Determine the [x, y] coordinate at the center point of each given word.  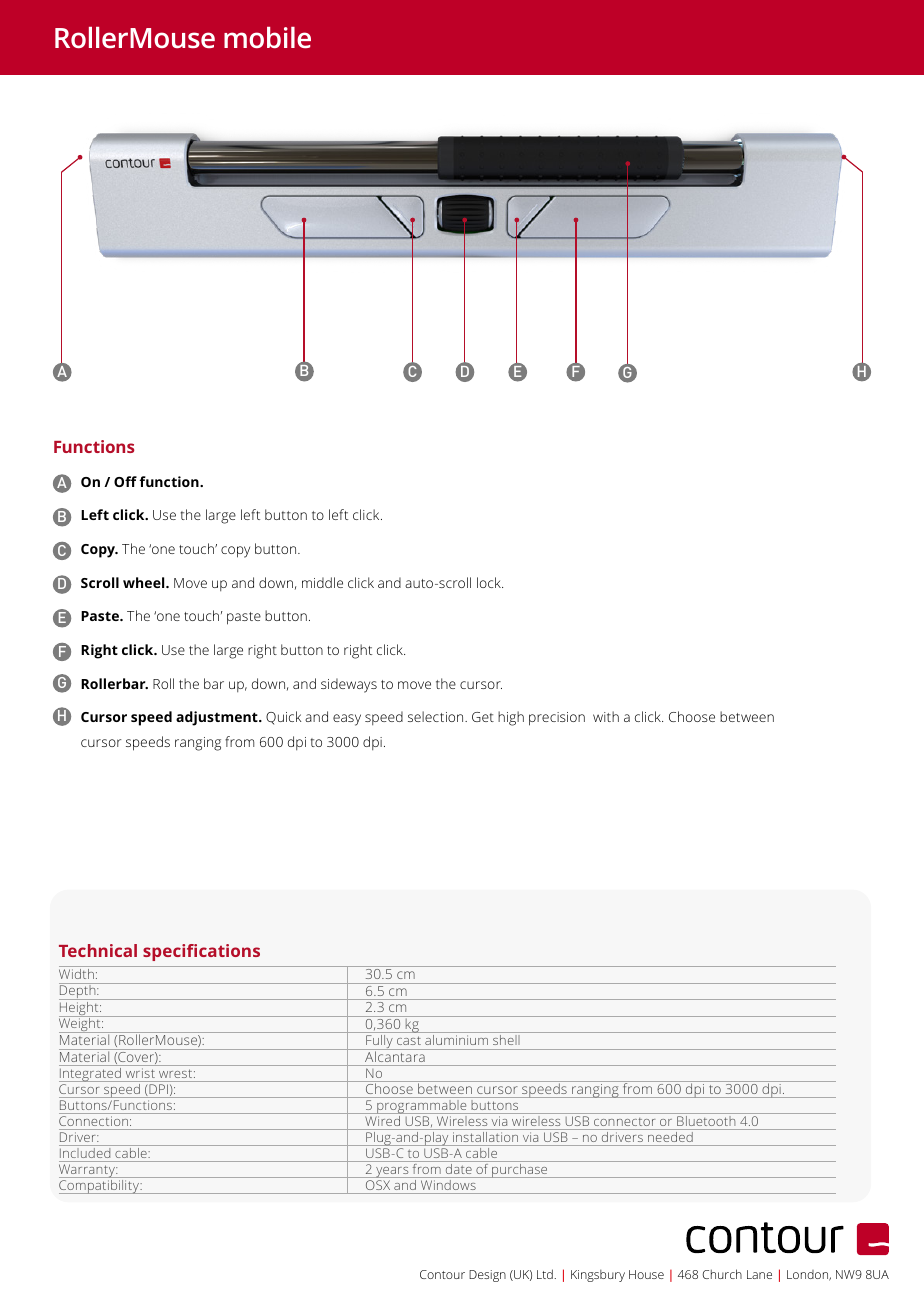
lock [490, 582]
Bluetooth [706, 1121]
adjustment [218, 718]
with [606, 716]
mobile [267, 37]
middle [322, 582]
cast [408, 1041]
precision [557, 719]
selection [437, 716]
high [511, 718]
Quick [283, 718]
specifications [201, 952]
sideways [349, 685]
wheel [145, 582]
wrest [177, 1074]
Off [125, 481]
